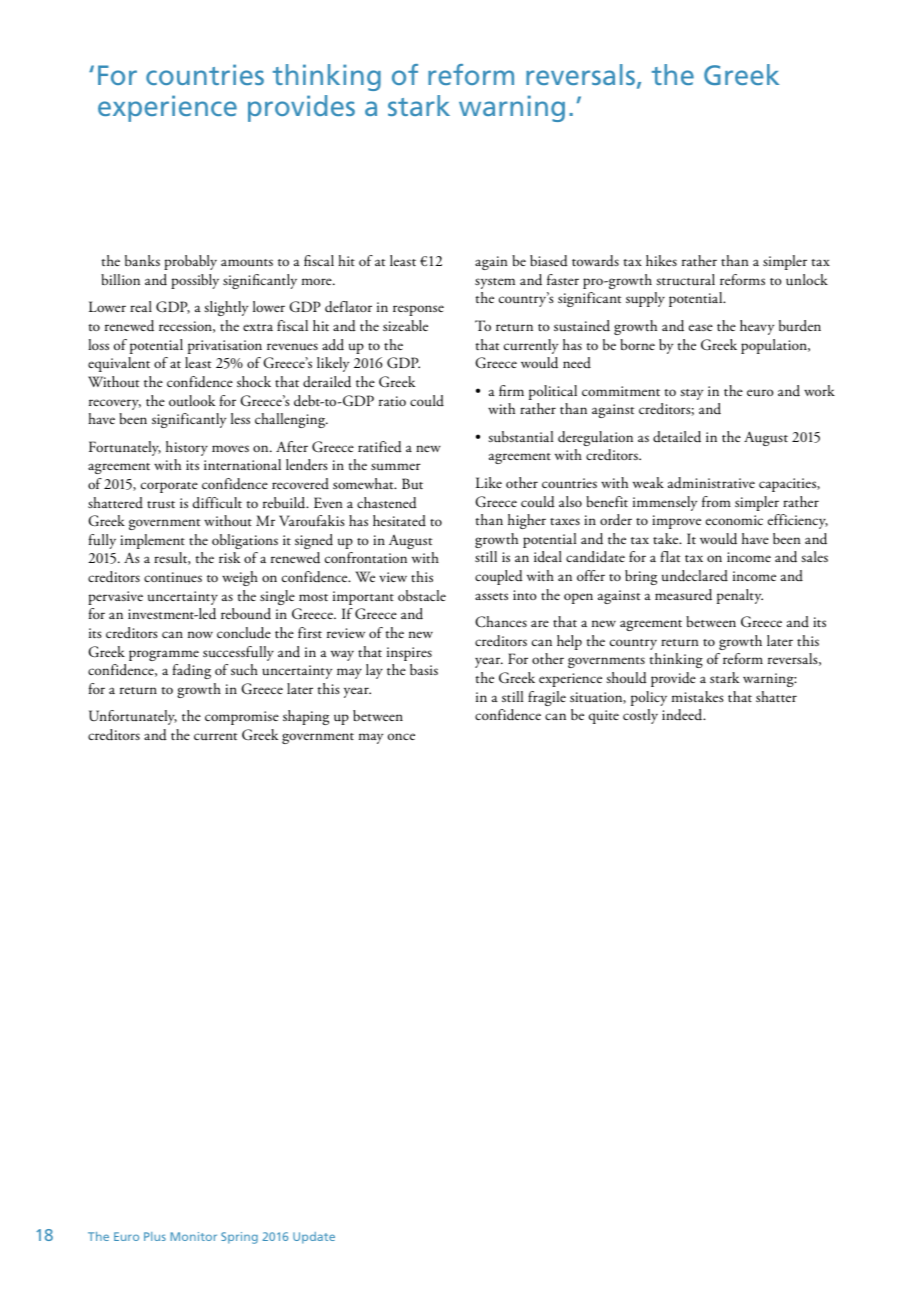 This screenshot has height=1308, width=924. What do you see at coordinates (193, 1236) in the screenshot?
I see `Monitor` at bounding box center [193, 1236].
